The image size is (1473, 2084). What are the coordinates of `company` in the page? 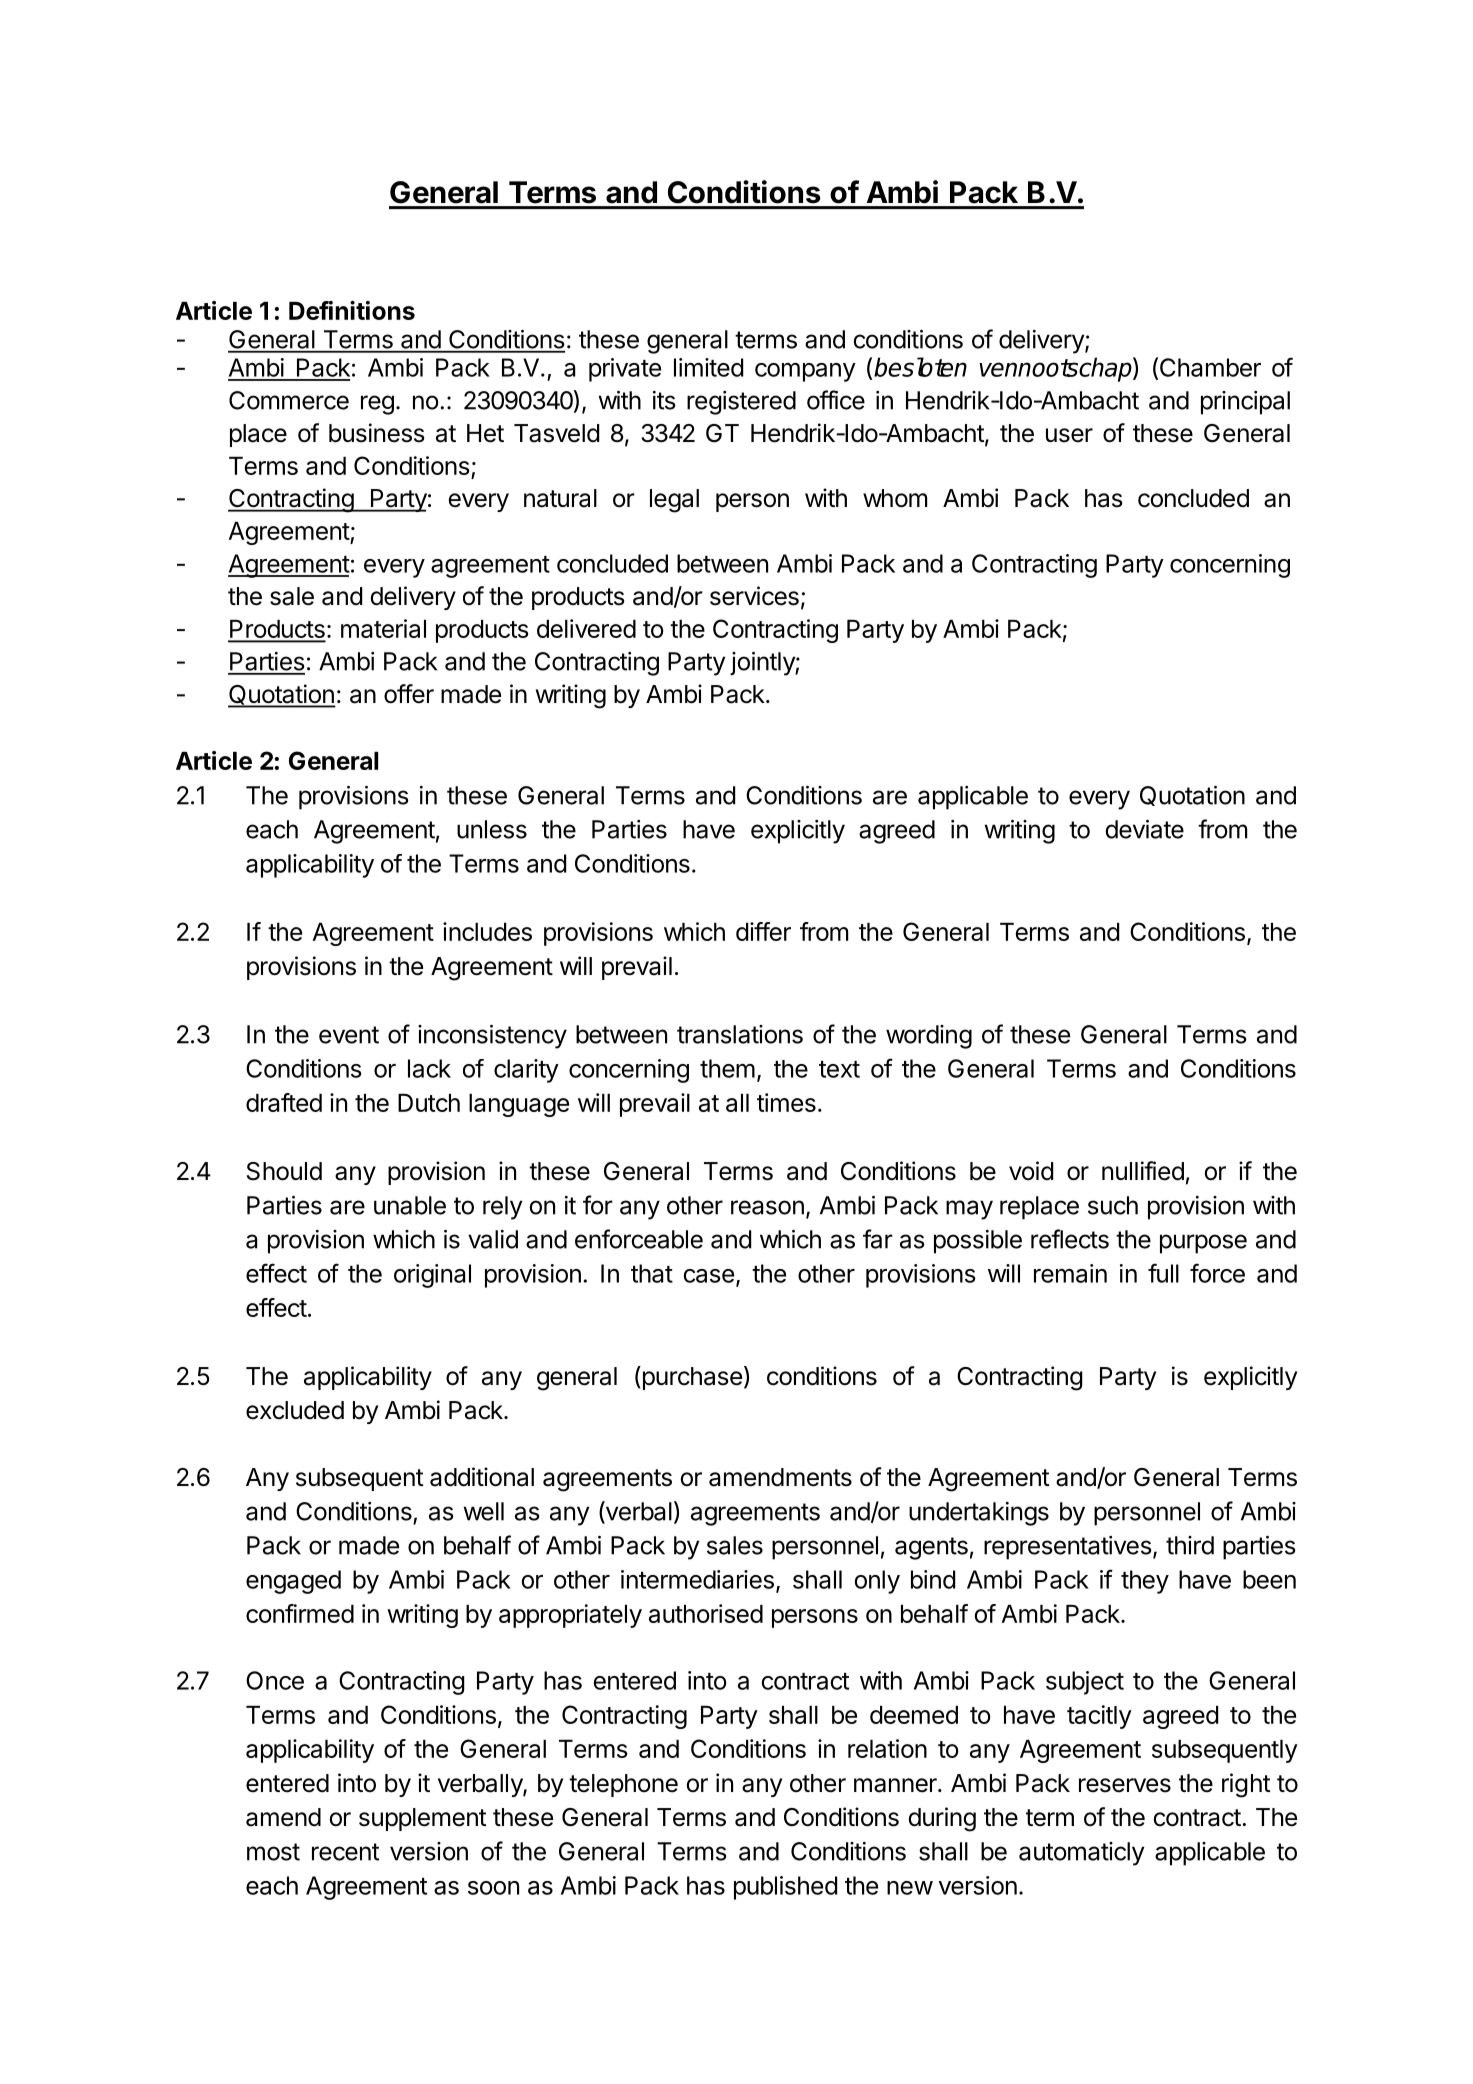 It's located at (805, 372).
